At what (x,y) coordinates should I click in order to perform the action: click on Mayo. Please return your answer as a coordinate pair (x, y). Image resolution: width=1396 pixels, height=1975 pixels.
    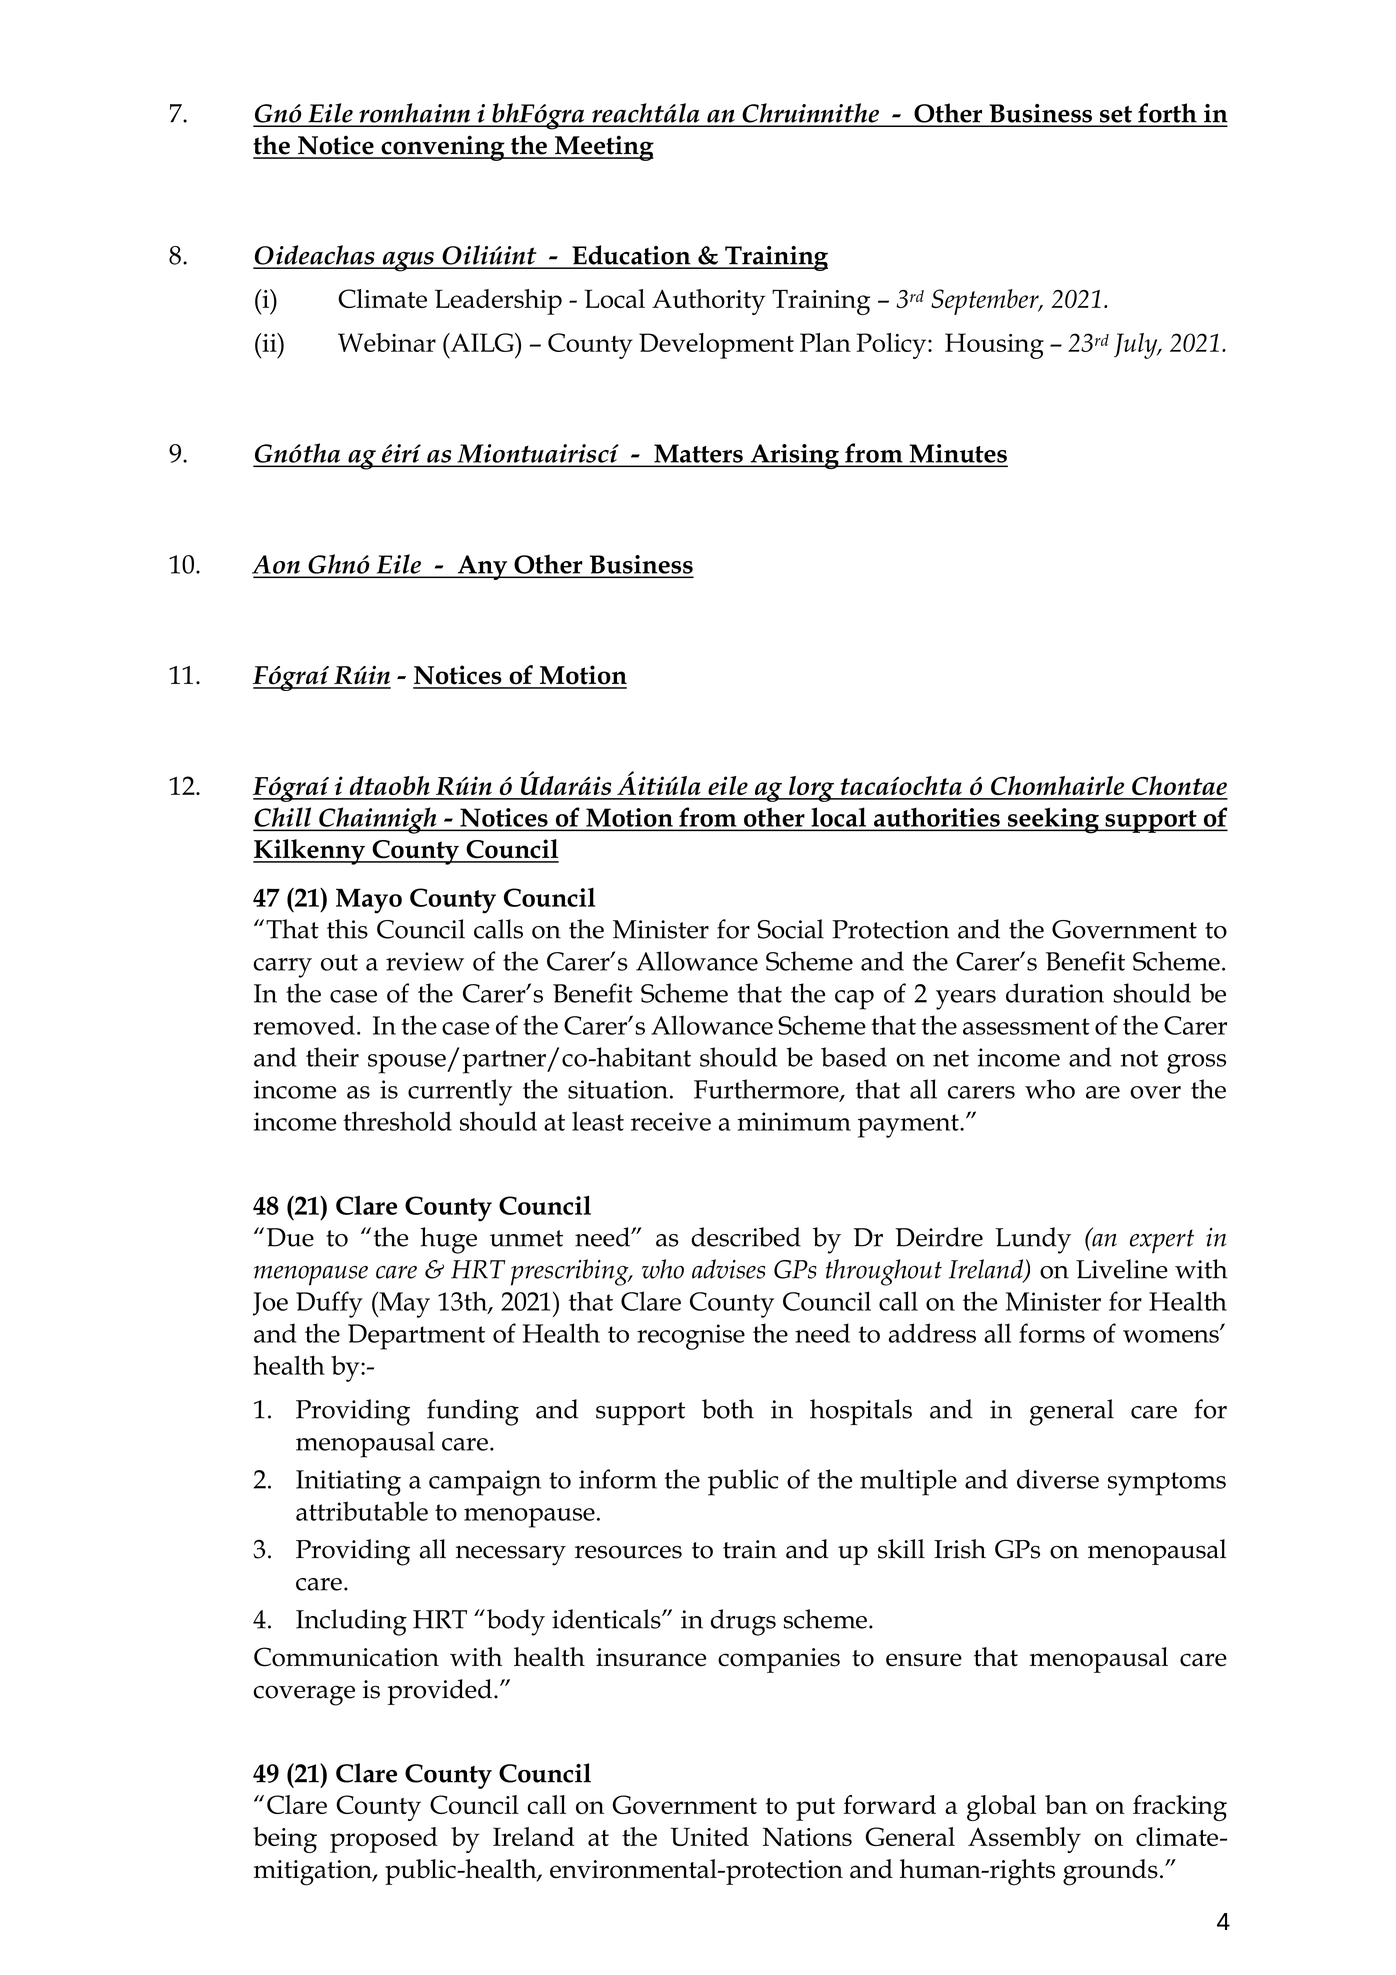
    Looking at the image, I should click on (369, 901).
